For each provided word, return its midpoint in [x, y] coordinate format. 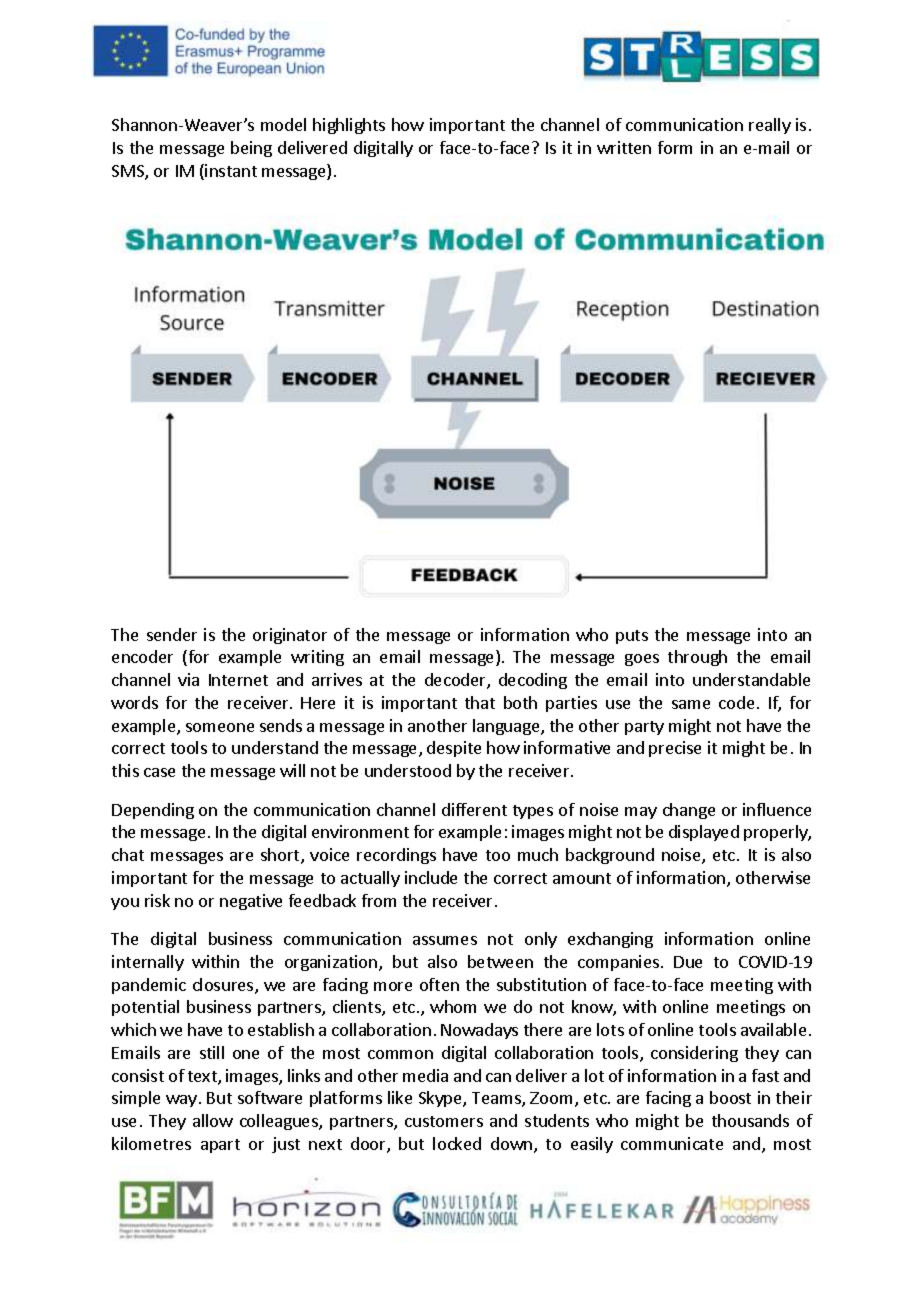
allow [213, 1120]
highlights [349, 126]
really [770, 126]
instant [230, 172]
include [431, 877]
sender [172, 634]
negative [251, 902]
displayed [704, 833]
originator [290, 636]
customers [444, 1121]
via [188, 679]
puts [632, 637]
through [697, 658]
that [480, 702]
